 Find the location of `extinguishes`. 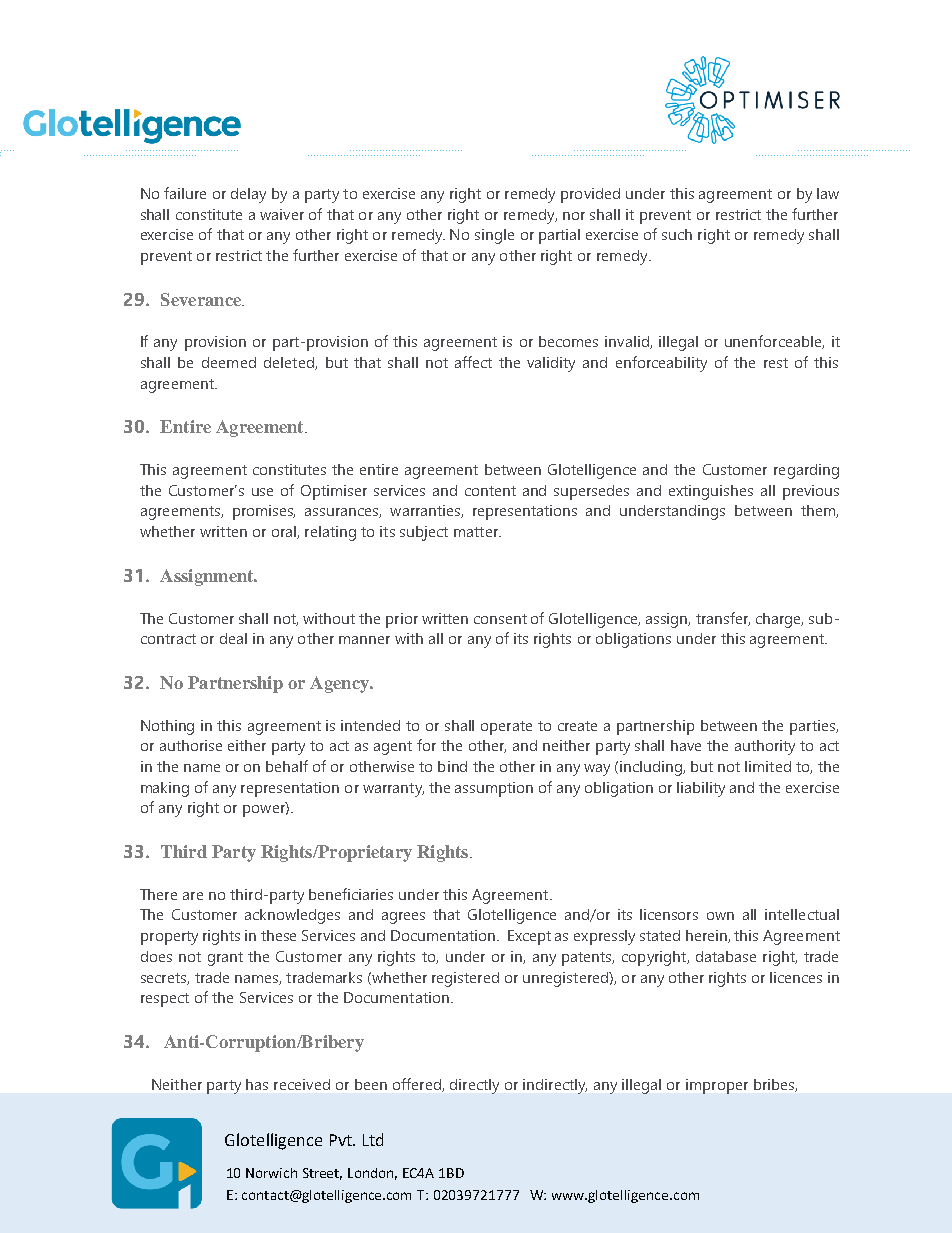

extinguishes is located at coordinates (711, 492).
